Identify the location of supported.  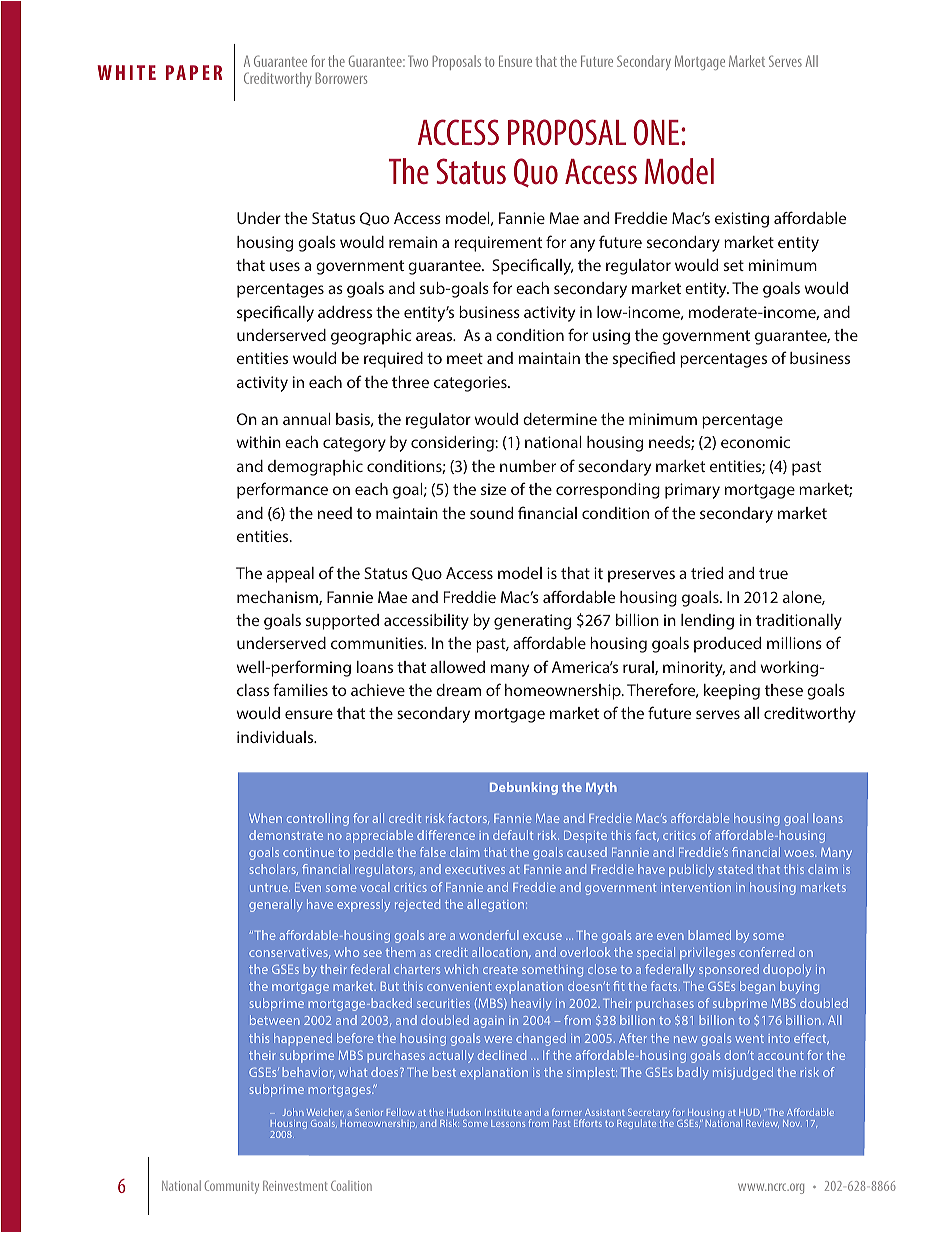
(342, 622).
